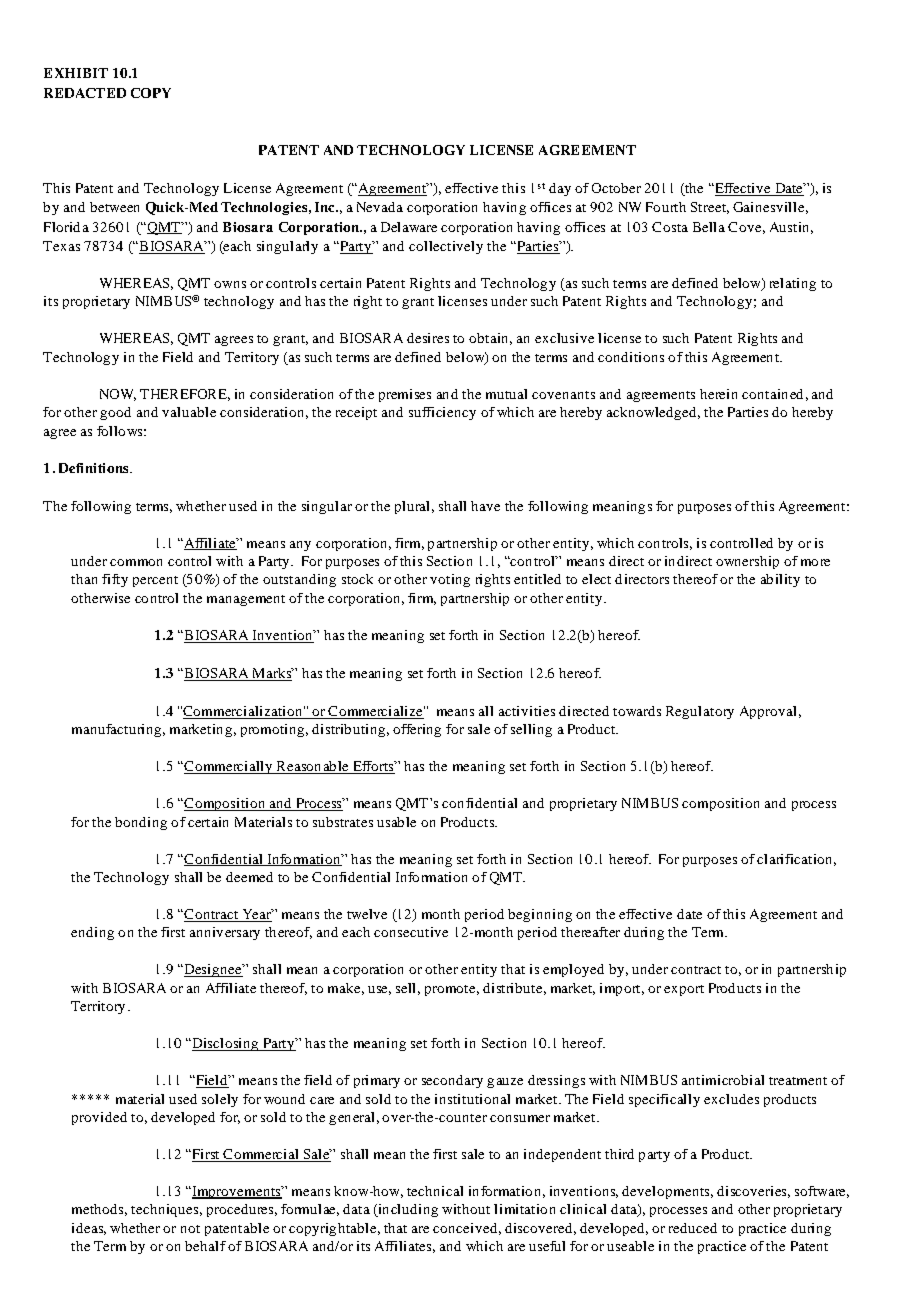 This document has width=924, height=1308. What do you see at coordinates (796, 860) in the document?
I see `clarification` at bounding box center [796, 860].
